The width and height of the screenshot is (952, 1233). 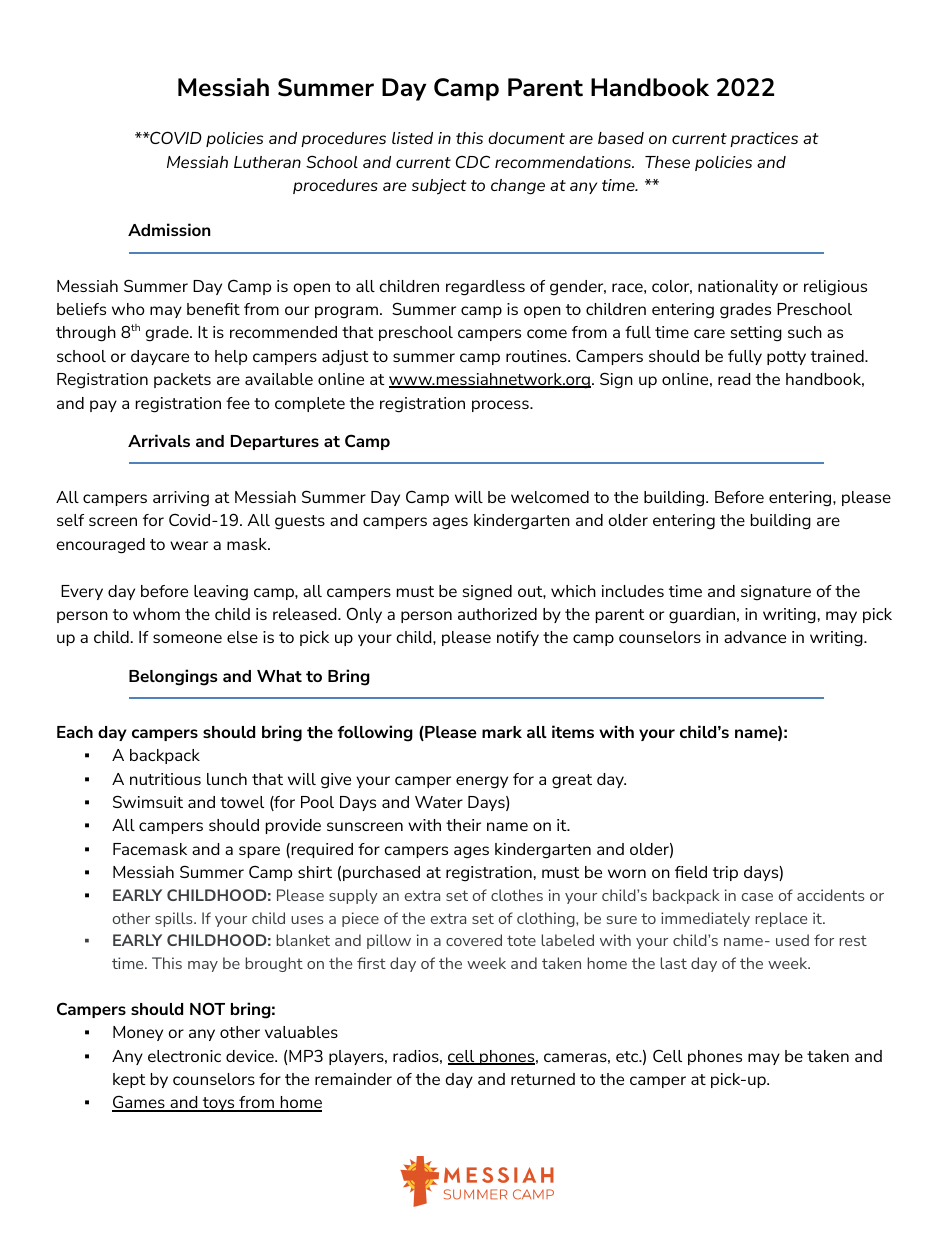 What do you see at coordinates (543, 1079) in the screenshot?
I see `returned` at bounding box center [543, 1079].
